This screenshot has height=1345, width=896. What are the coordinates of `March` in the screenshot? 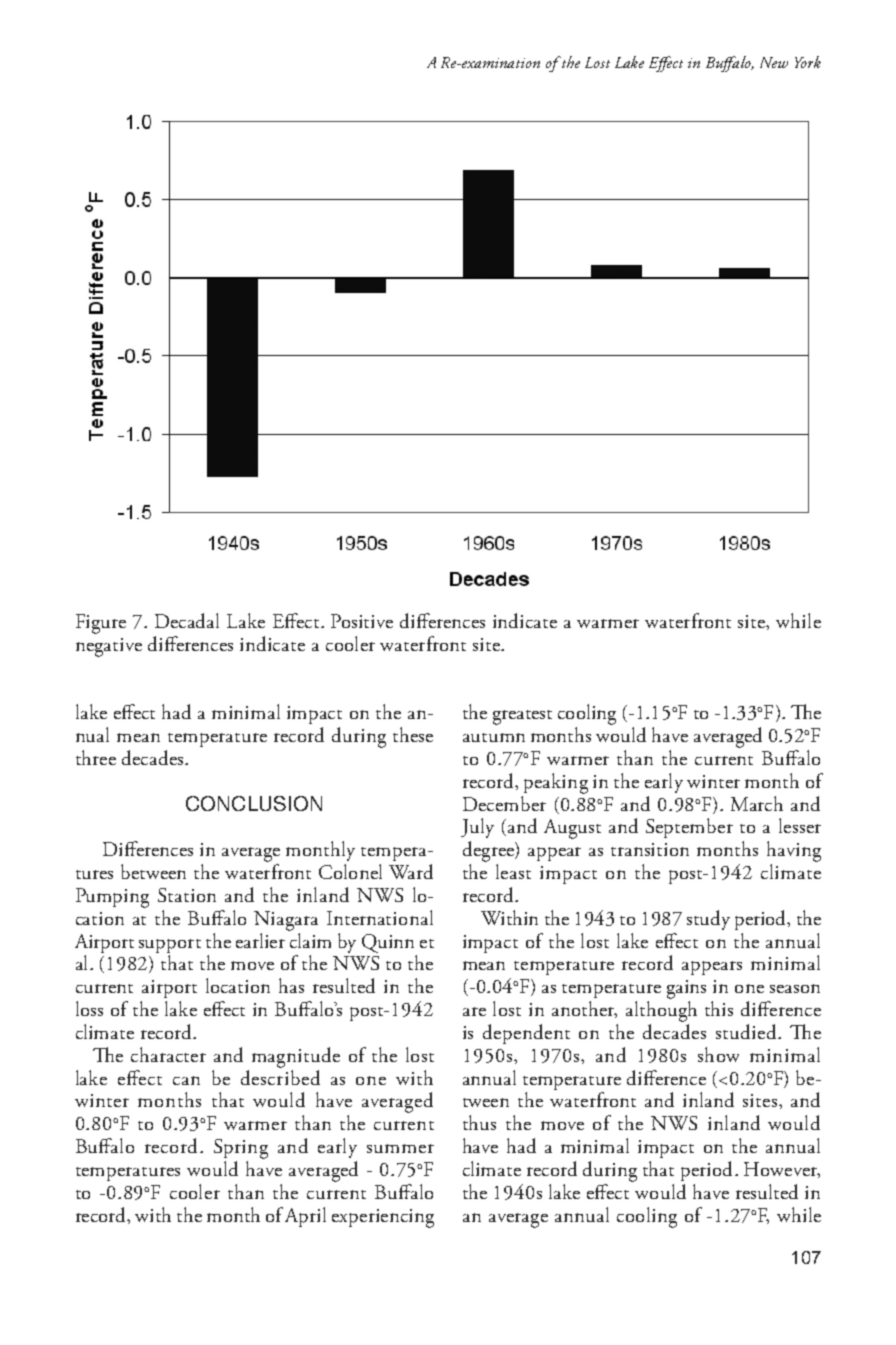 It's located at (757, 803).
